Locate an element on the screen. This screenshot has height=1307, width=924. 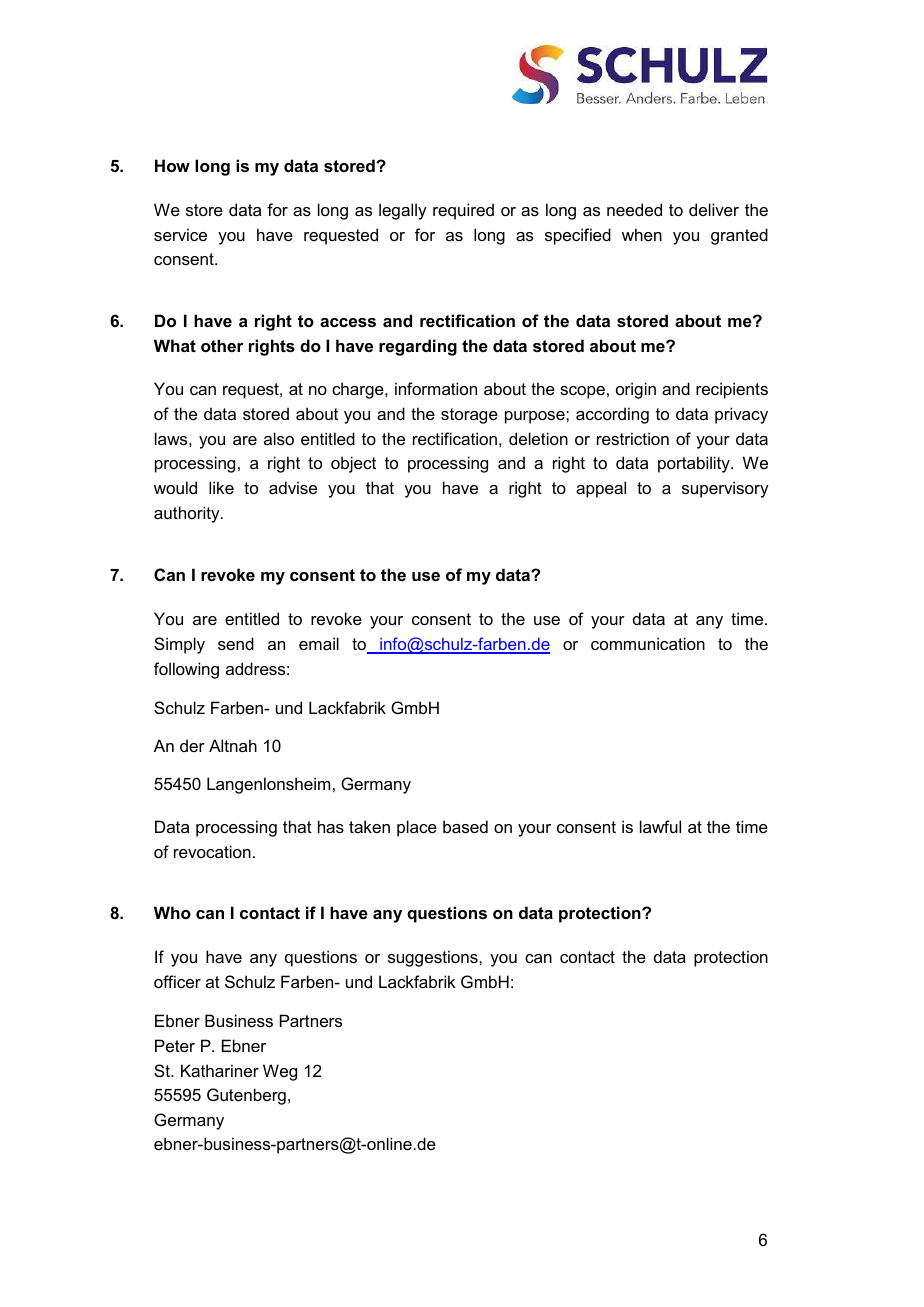
place is located at coordinates (417, 828).
